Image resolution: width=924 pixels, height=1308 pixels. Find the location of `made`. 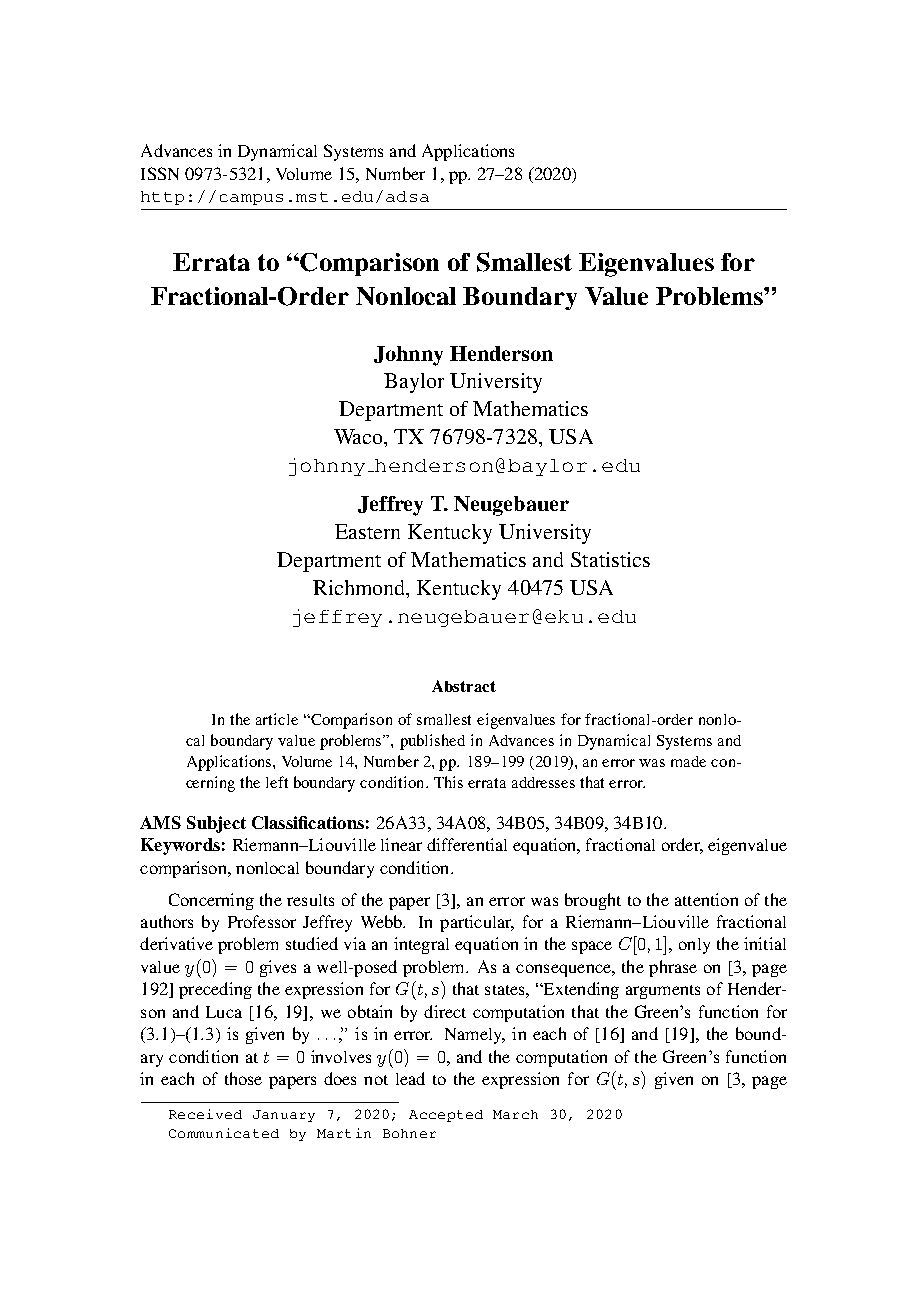

made is located at coordinates (688, 761).
